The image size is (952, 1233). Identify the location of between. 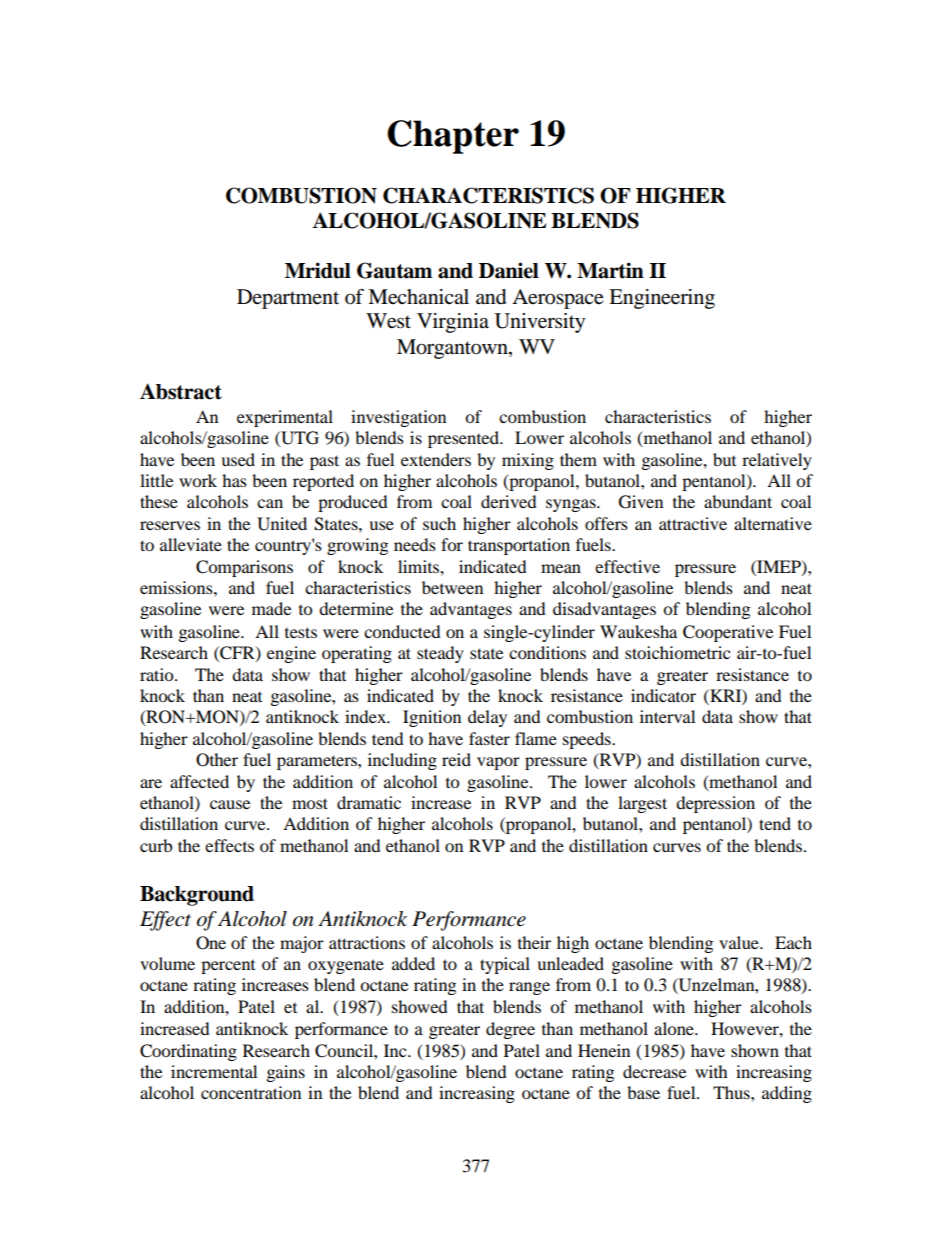
(452, 587).
